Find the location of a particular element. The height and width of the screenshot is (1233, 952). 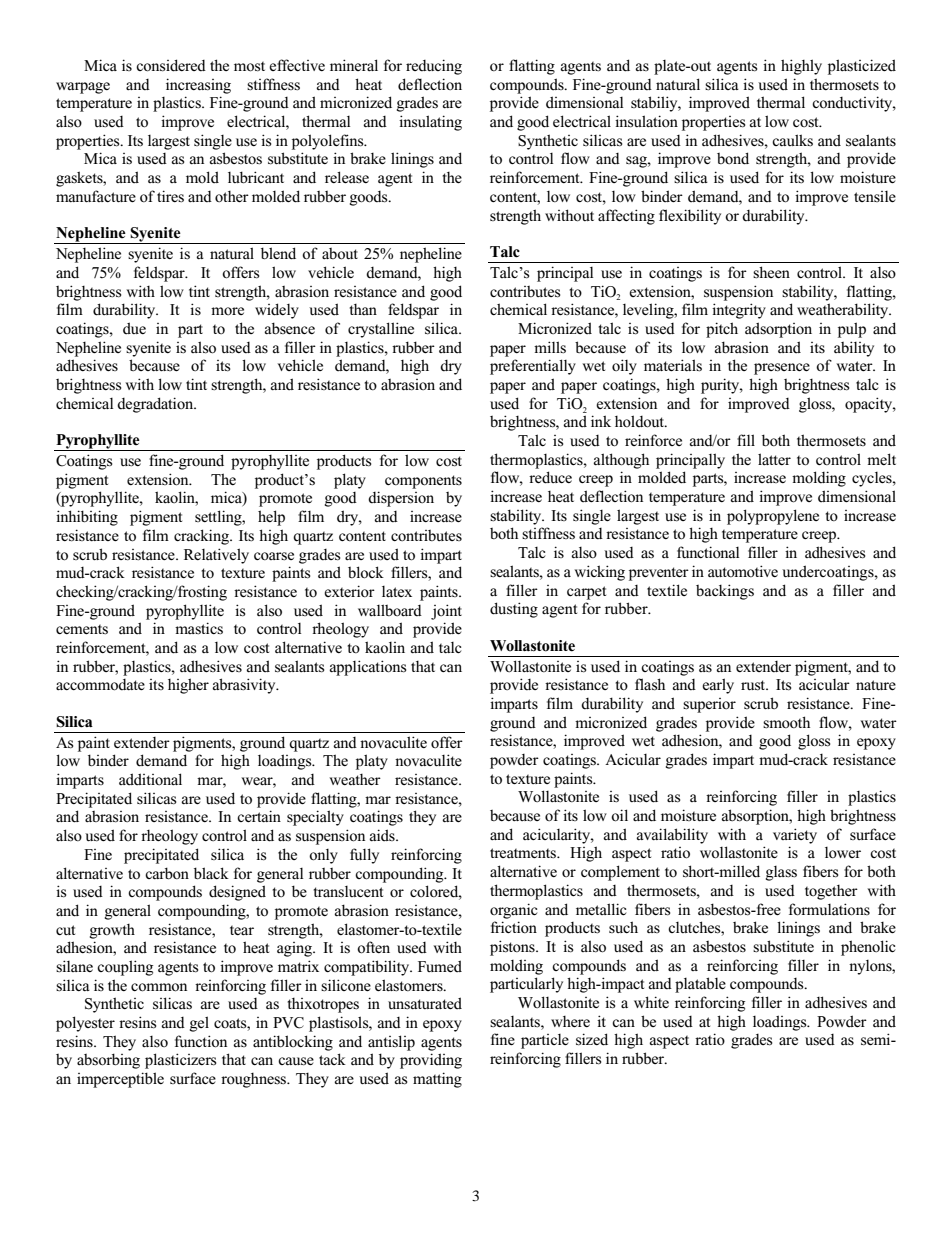

providing is located at coordinates (431, 1061).
